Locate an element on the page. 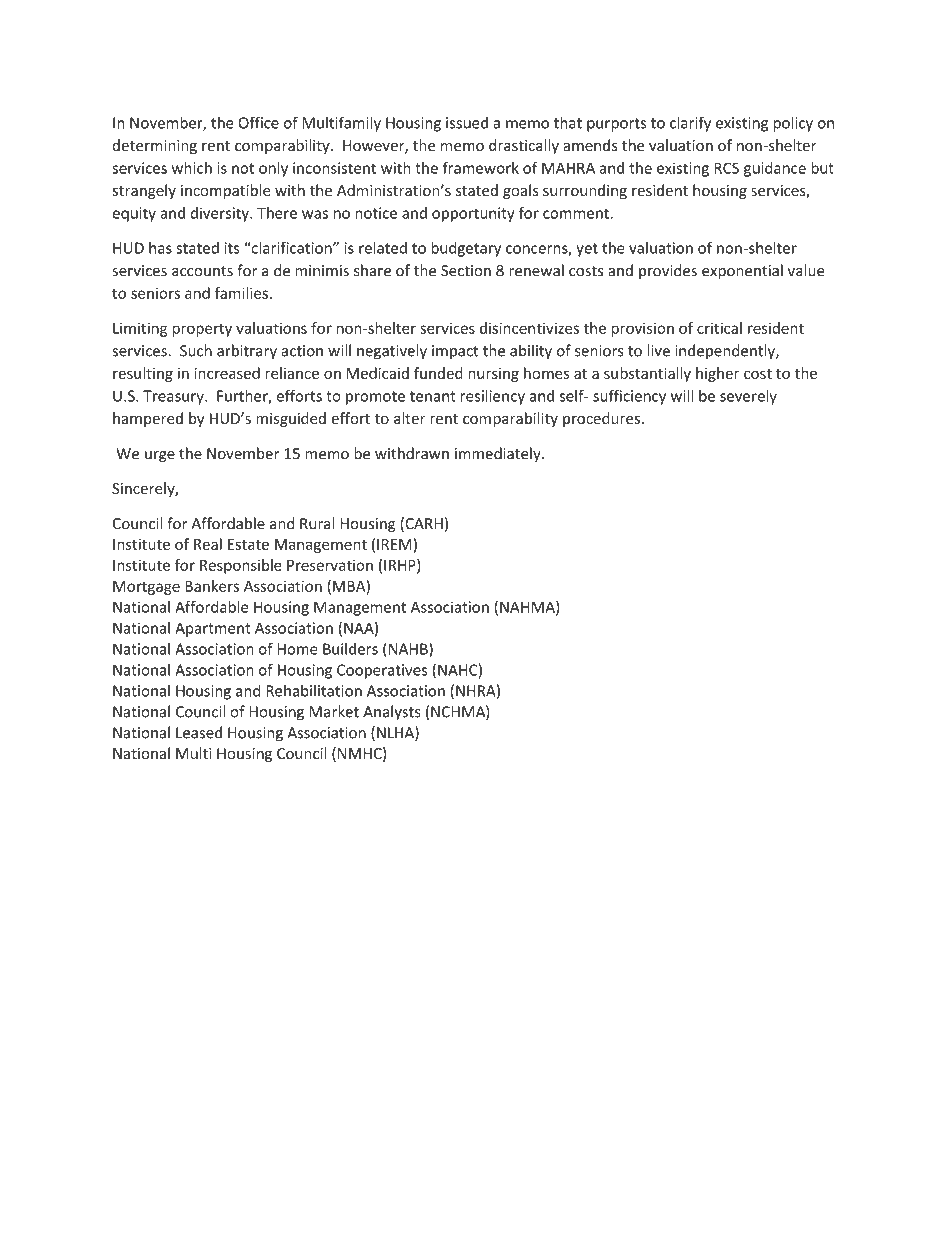  procedures is located at coordinates (601, 419).
